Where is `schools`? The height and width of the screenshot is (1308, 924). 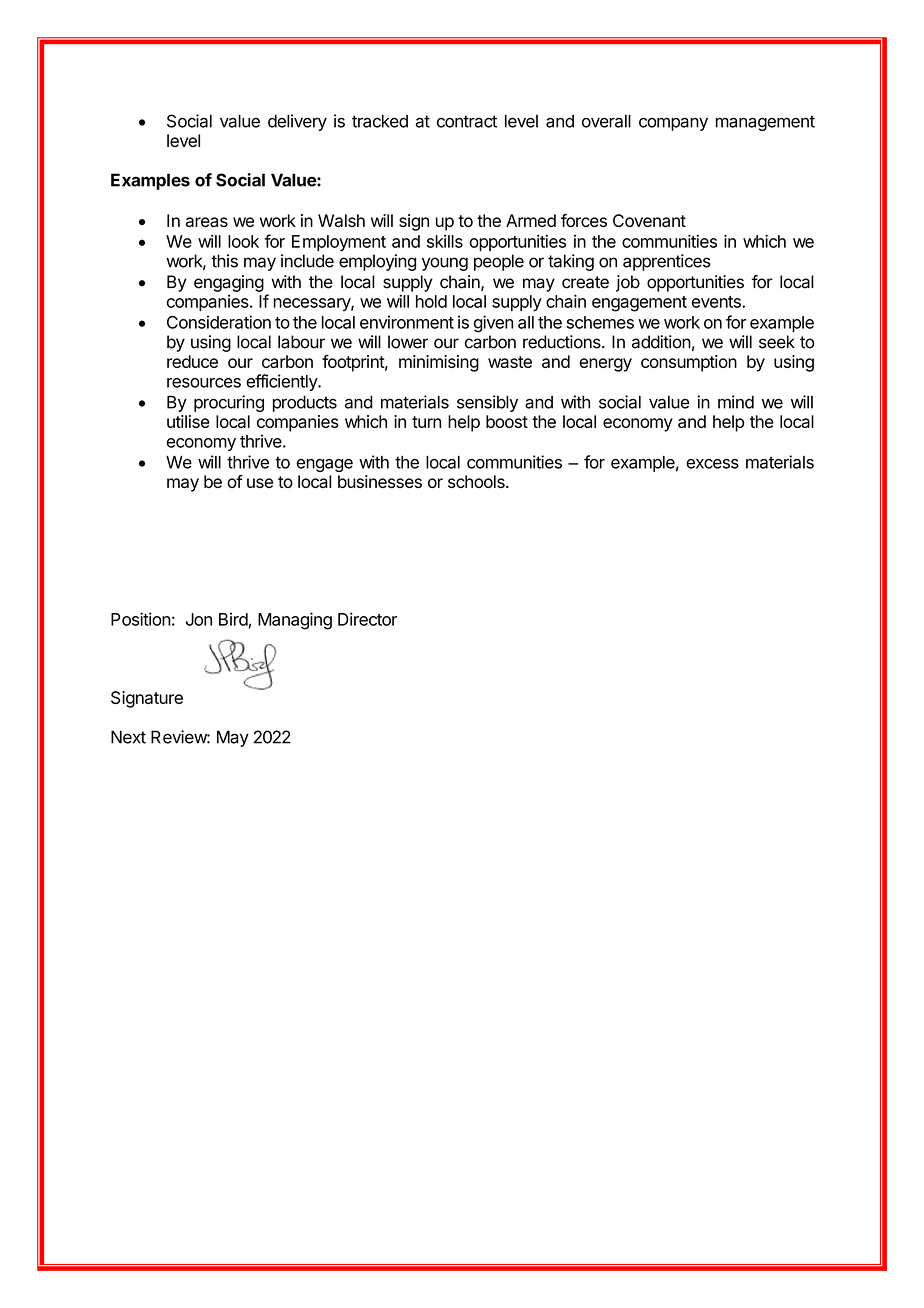 schools is located at coordinates (477, 481).
